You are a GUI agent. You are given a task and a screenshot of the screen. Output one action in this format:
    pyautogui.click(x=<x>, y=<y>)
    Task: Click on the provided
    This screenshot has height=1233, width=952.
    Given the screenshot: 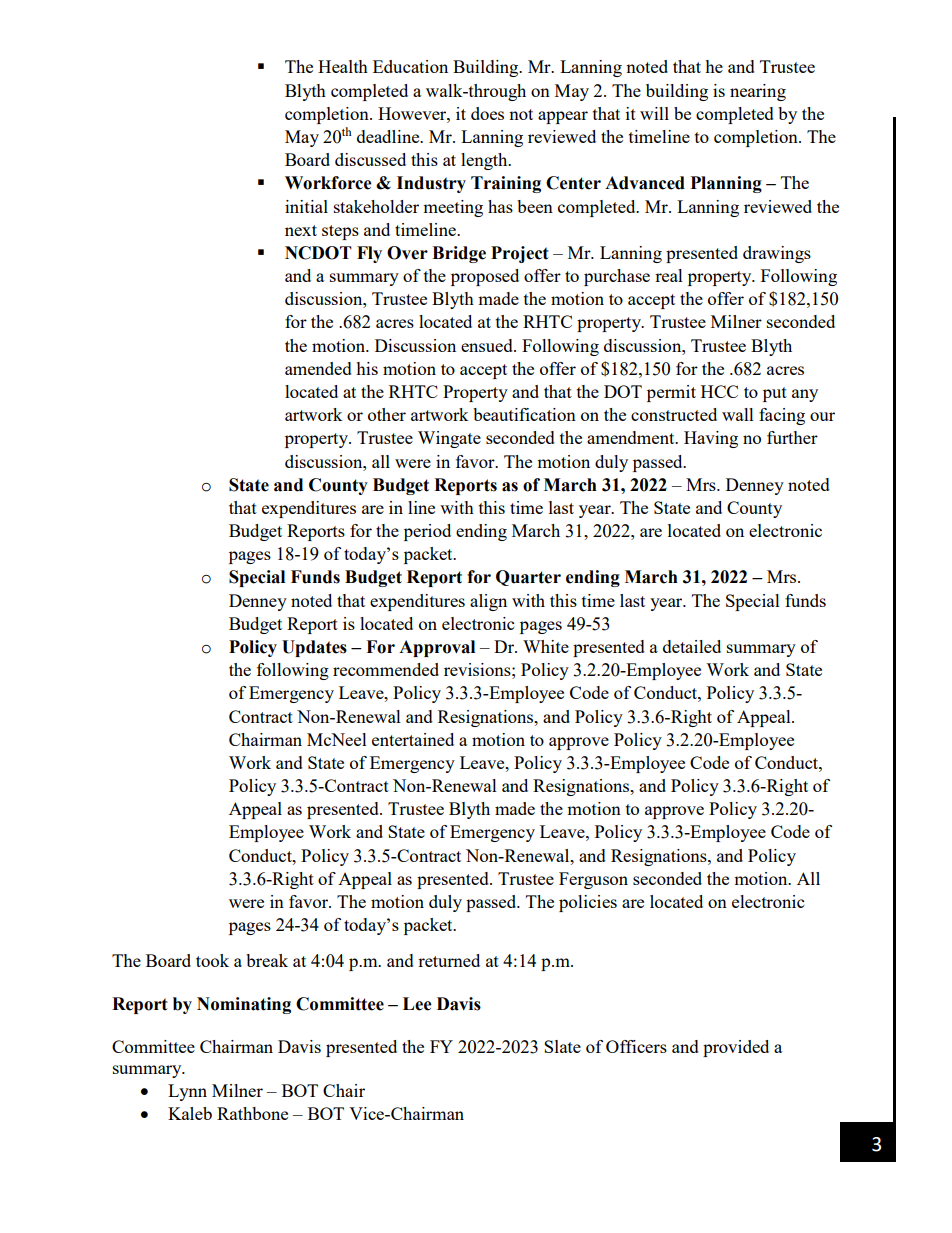 What is the action you would take?
    pyautogui.click(x=736, y=1048)
